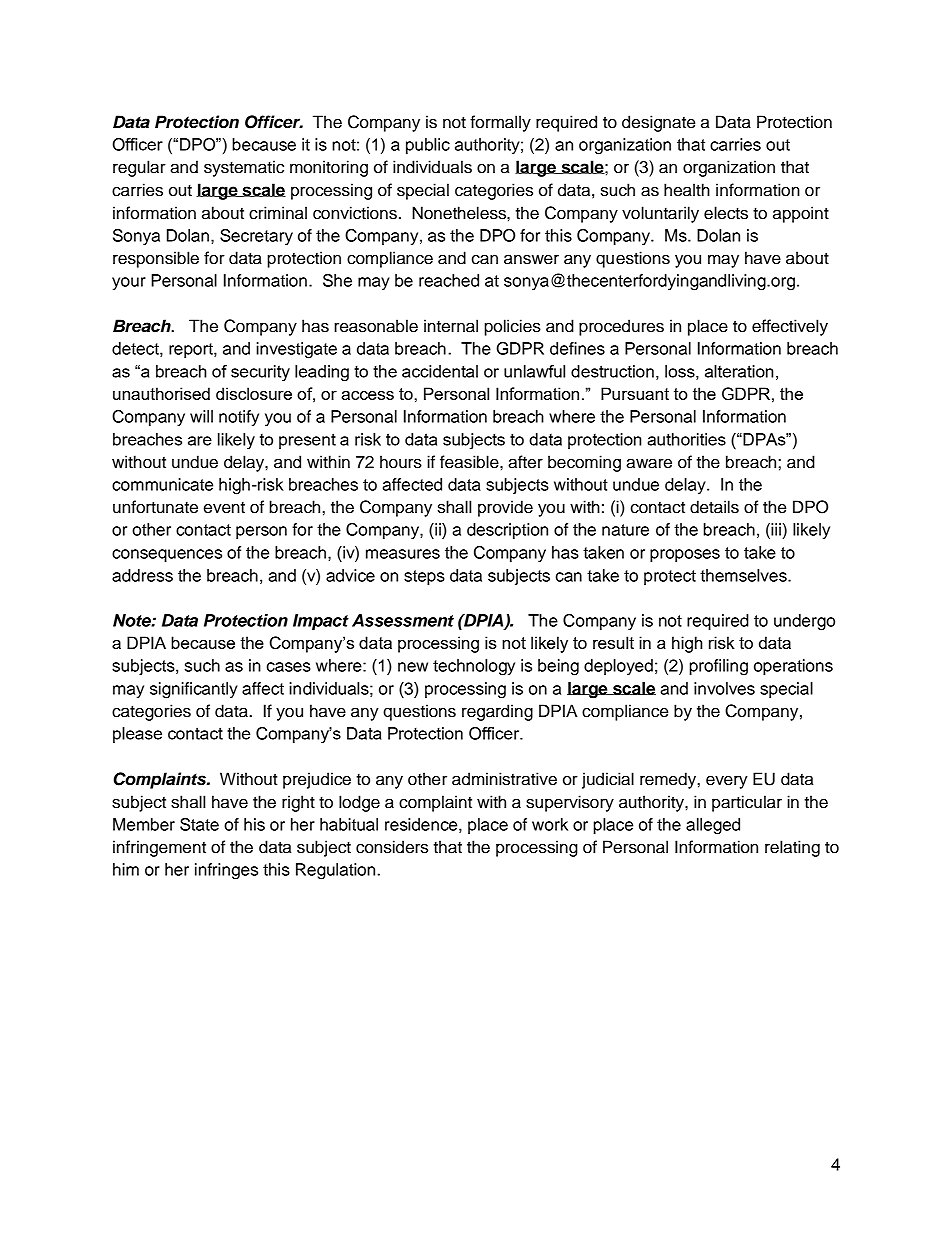  What do you see at coordinates (403, 620) in the screenshot?
I see `Assessment` at bounding box center [403, 620].
